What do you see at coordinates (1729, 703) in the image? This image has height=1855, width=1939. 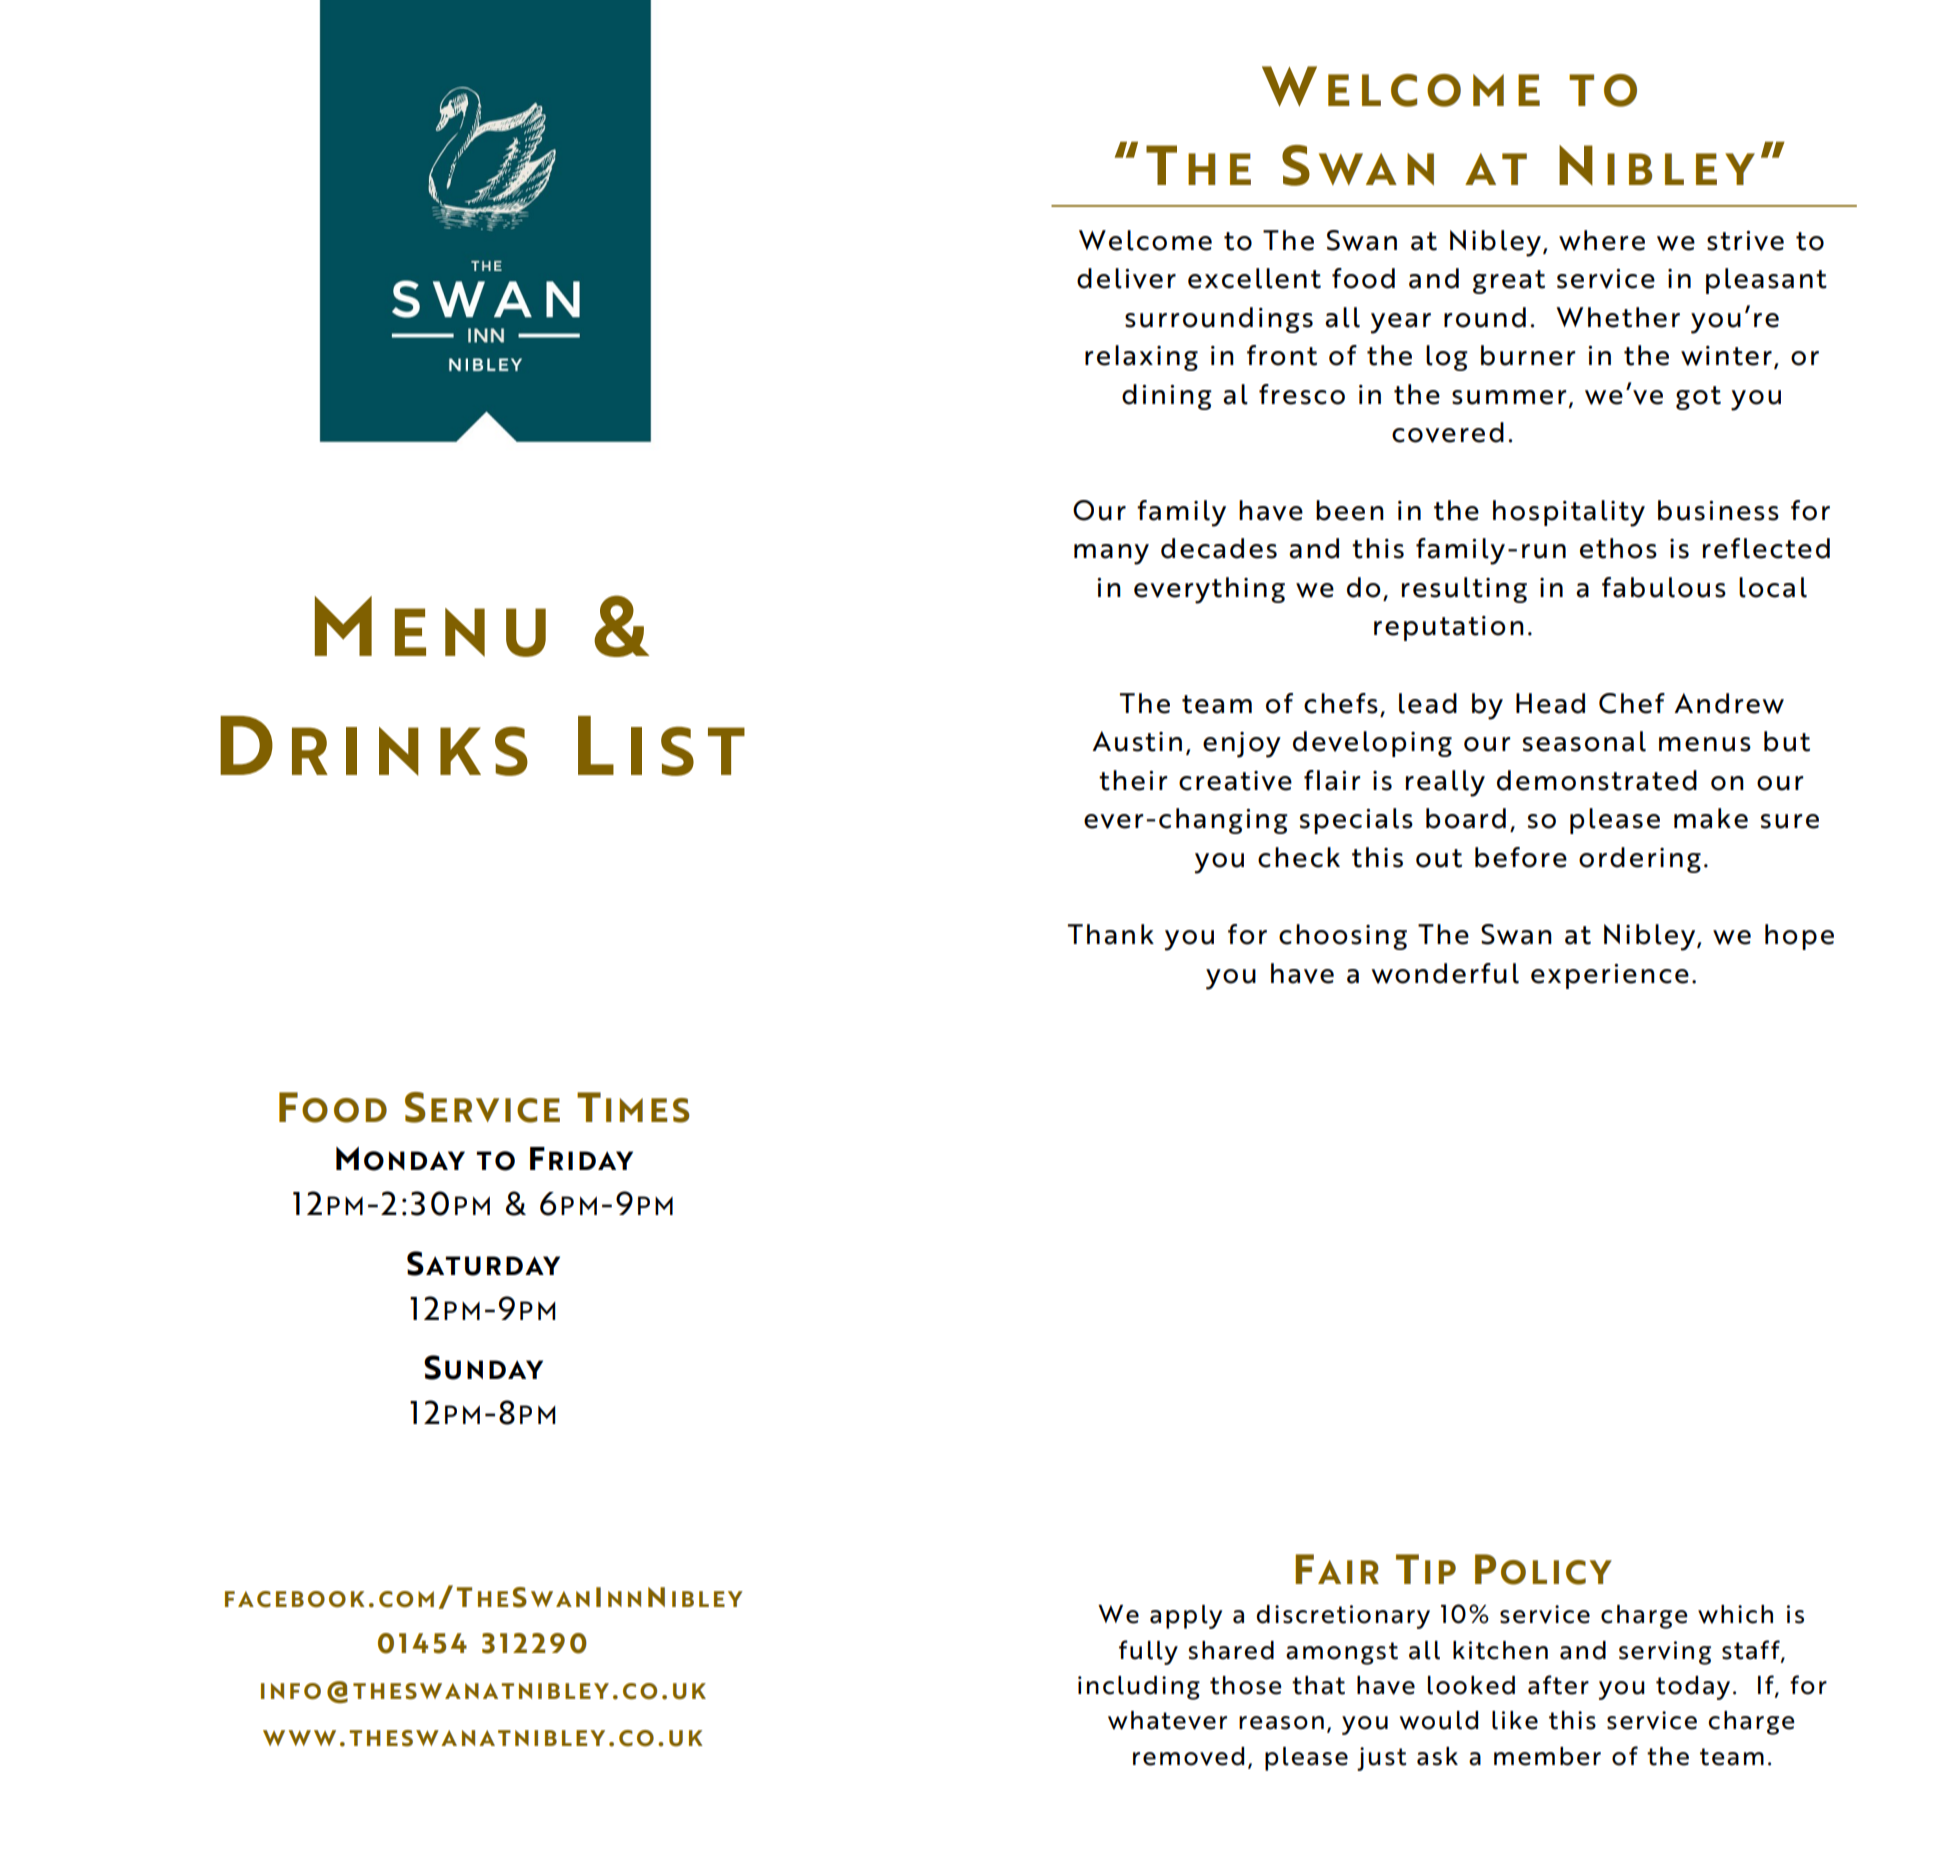 I see `Andrew` at bounding box center [1729, 703].
